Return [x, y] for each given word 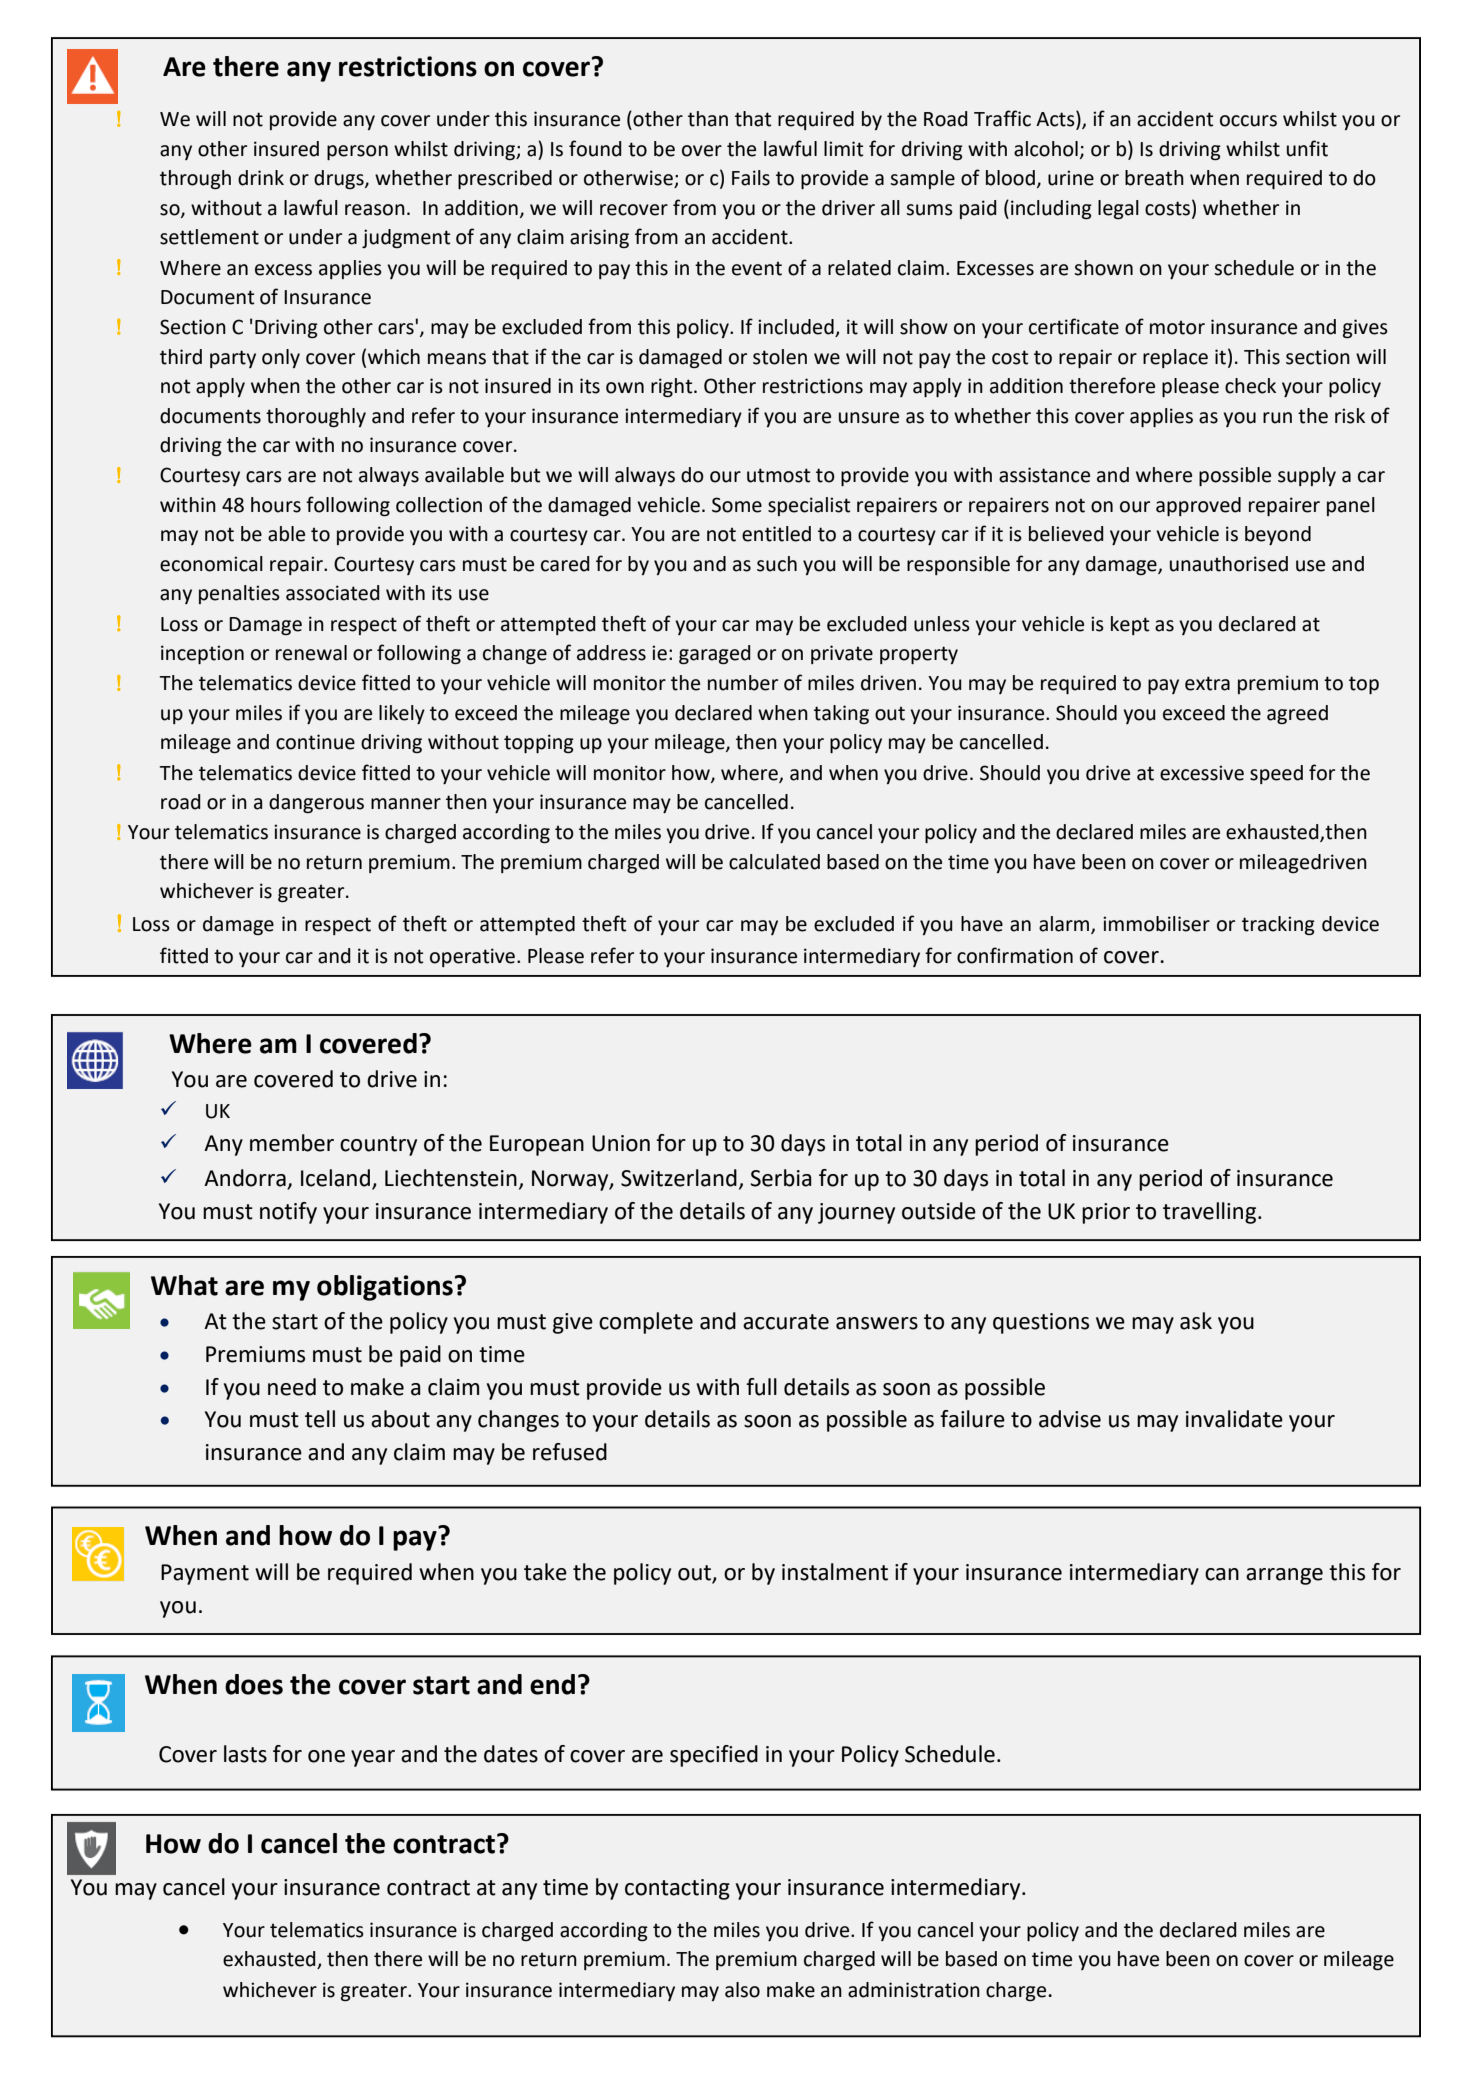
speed [1276, 774]
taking [841, 714]
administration [914, 1990]
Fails [751, 178]
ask [1196, 1321]
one [326, 1756]
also [742, 1990]
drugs [340, 179]
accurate [786, 1322]
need [292, 1387]
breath [1154, 178]
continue [315, 742]
